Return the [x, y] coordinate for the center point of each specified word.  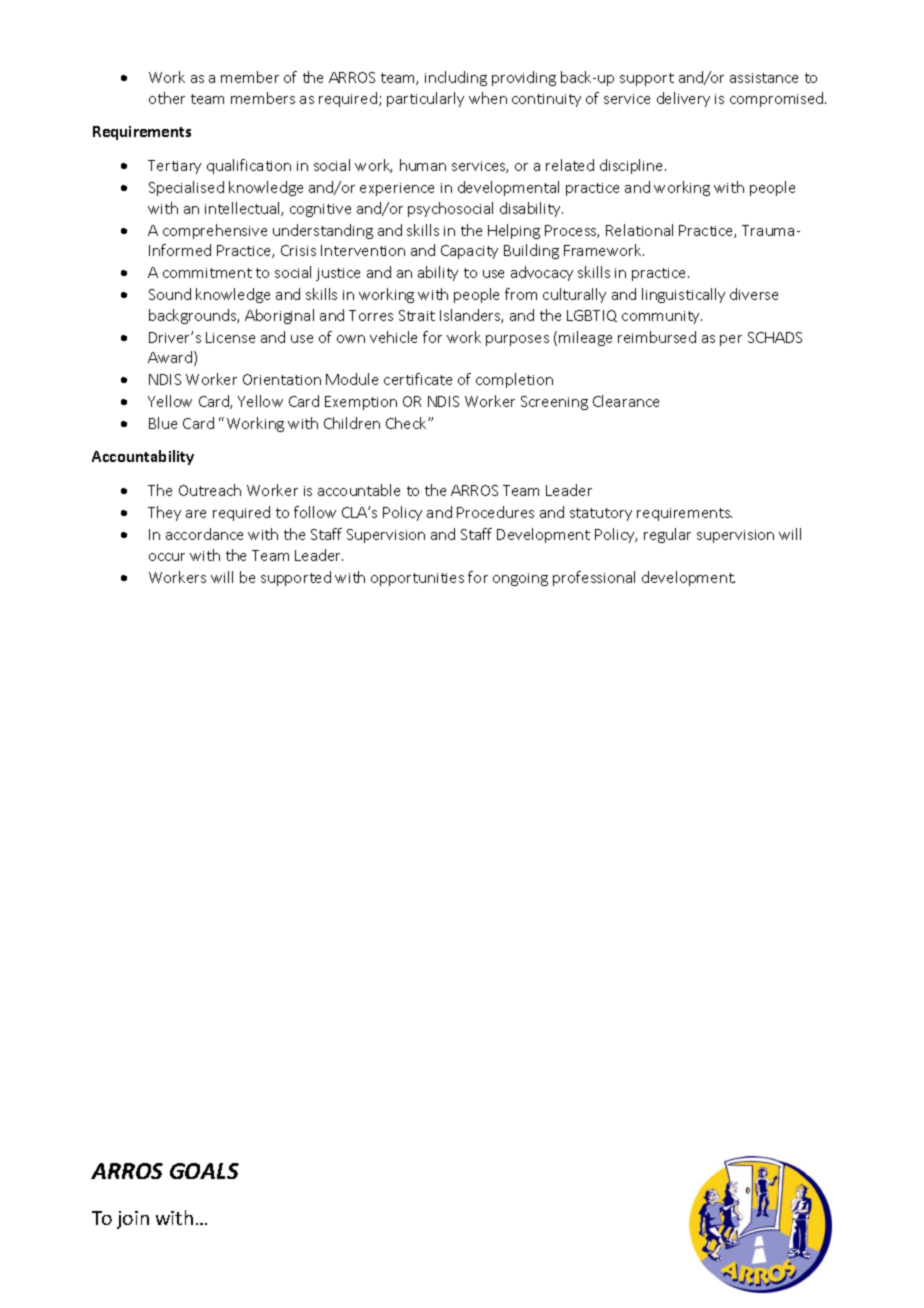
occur [167, 557]
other [167, 98]
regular [667, 535]
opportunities [417, 579]
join [133, 1220]
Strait [417, 315]
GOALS [204, 1171]
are [196, 514]
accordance [204, 534]
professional [594, 578]
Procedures [495, 512]
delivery [683, 99]
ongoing [520, 579]
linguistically [683, 295]
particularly [425, 99]
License [230, 337]
